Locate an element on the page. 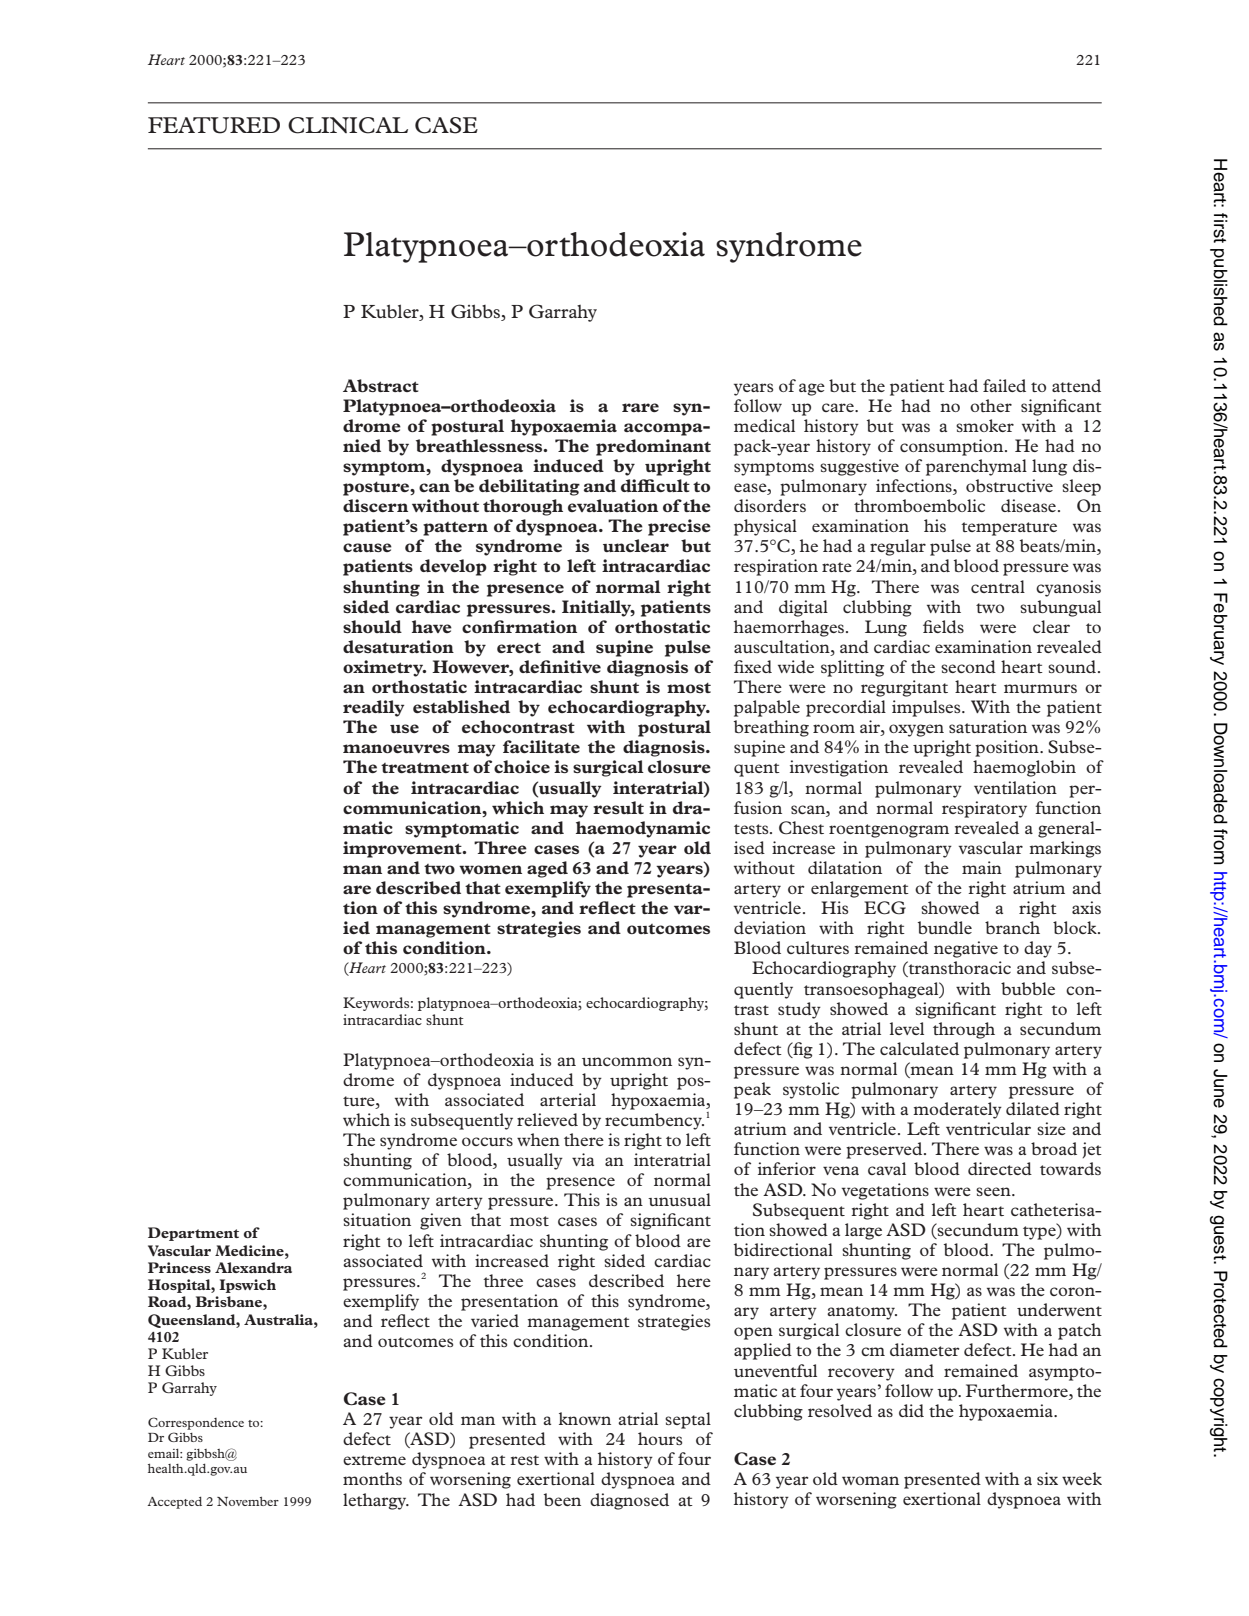 This image has width=1249, height=1616. CLINICAL is located at coordinates (348, 125).
